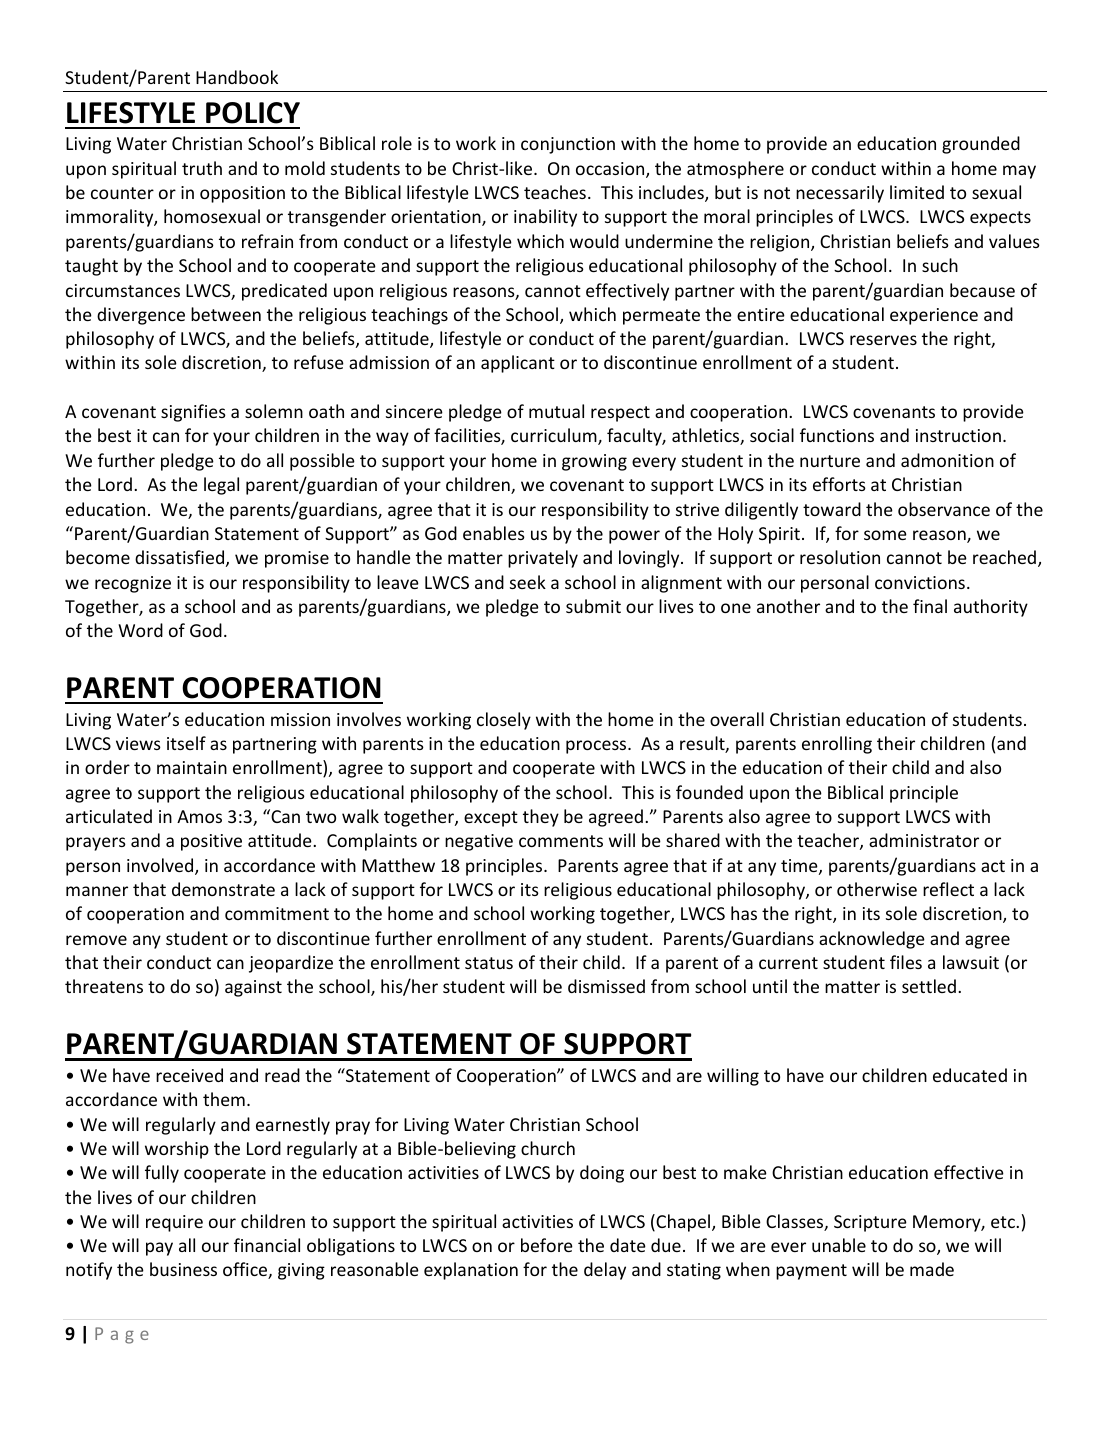 This screenshot has width=1109, height=1435. What do you see at coordinates (547, 1245) in the screenshot?
I see `before` at bounding box center [547, 1245].
